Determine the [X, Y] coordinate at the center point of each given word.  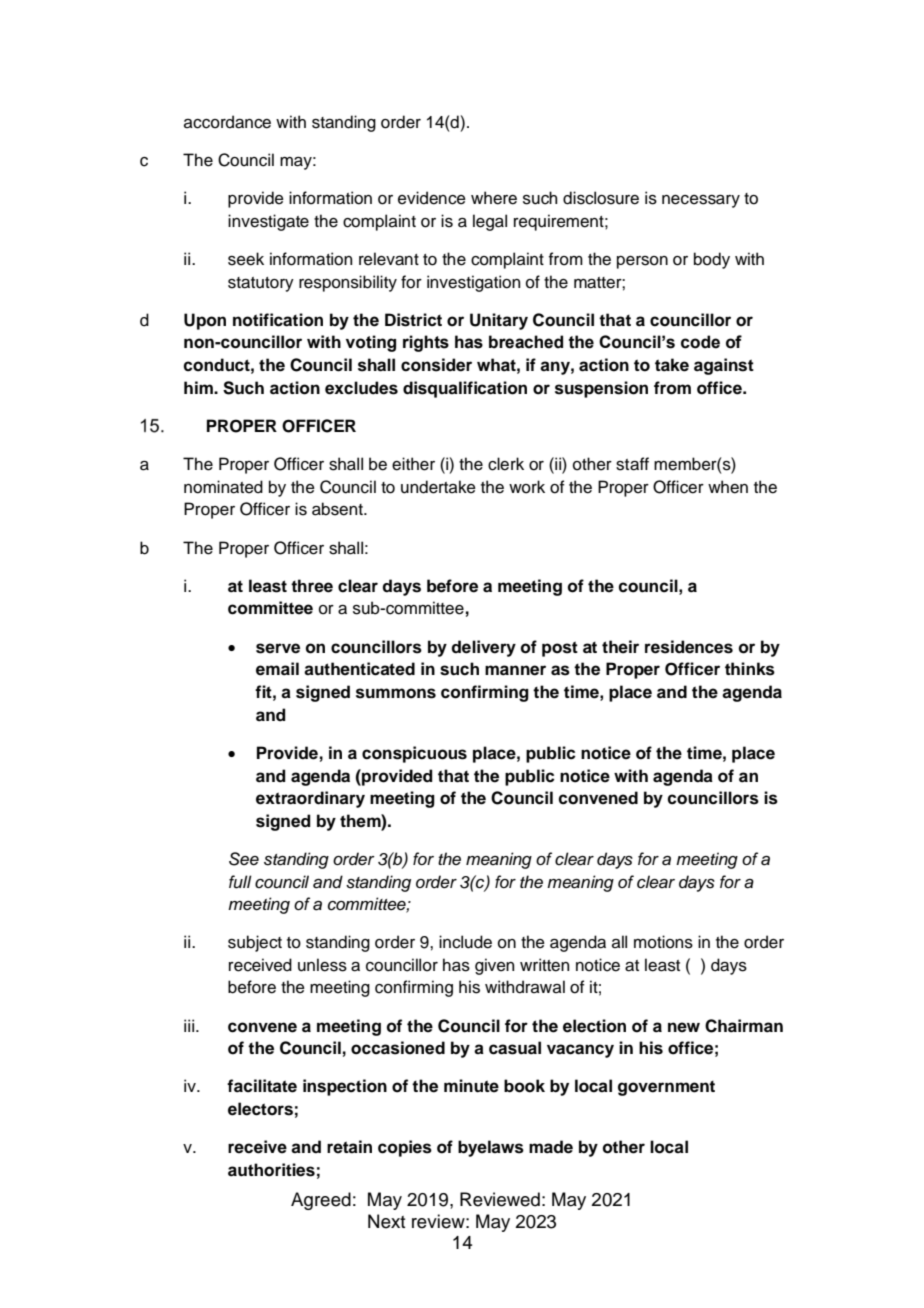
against [724, 366]
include [465, 942]
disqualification [465, 389]
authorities [271, 1170]
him [199, 387]
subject [255, 943]
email [277, 669]
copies [405, 1148]
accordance [227, 122]
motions [663, 942]
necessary [701, 201]
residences [689, 647]
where [494, 198]
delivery [483, 648]
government [666, 1088]
